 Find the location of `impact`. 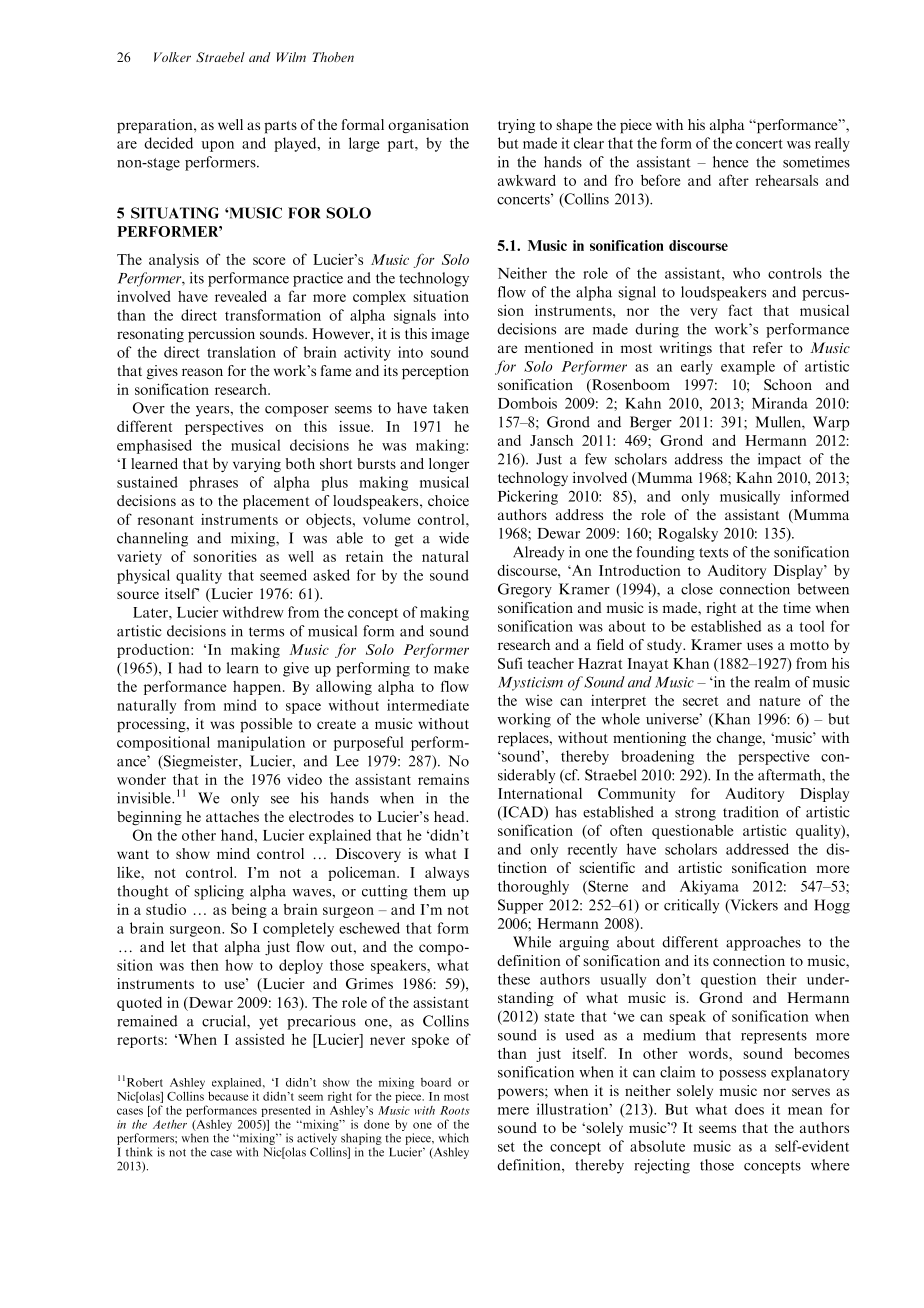

impact is located at coordinates (779, 460).
